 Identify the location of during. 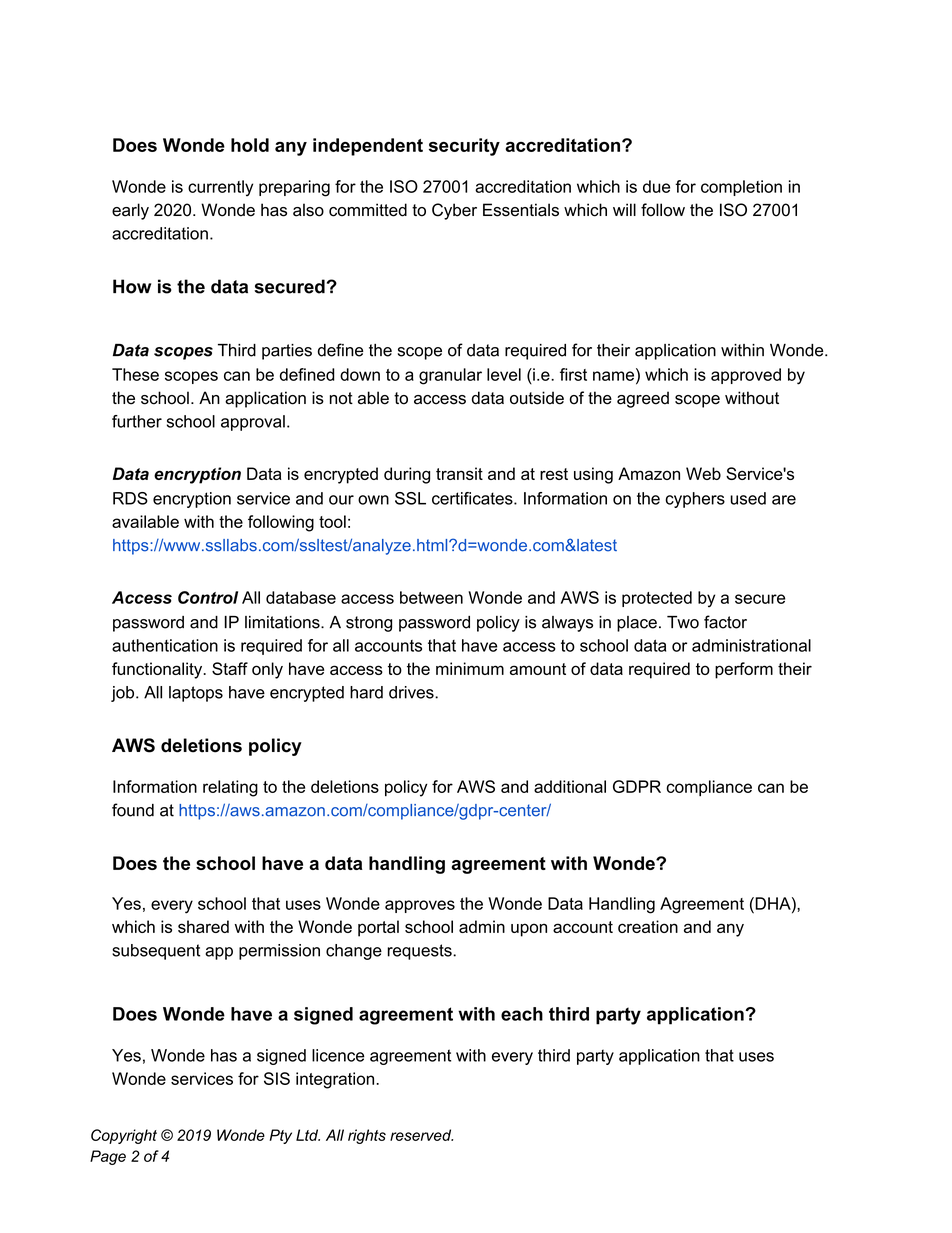
(407, 475).
